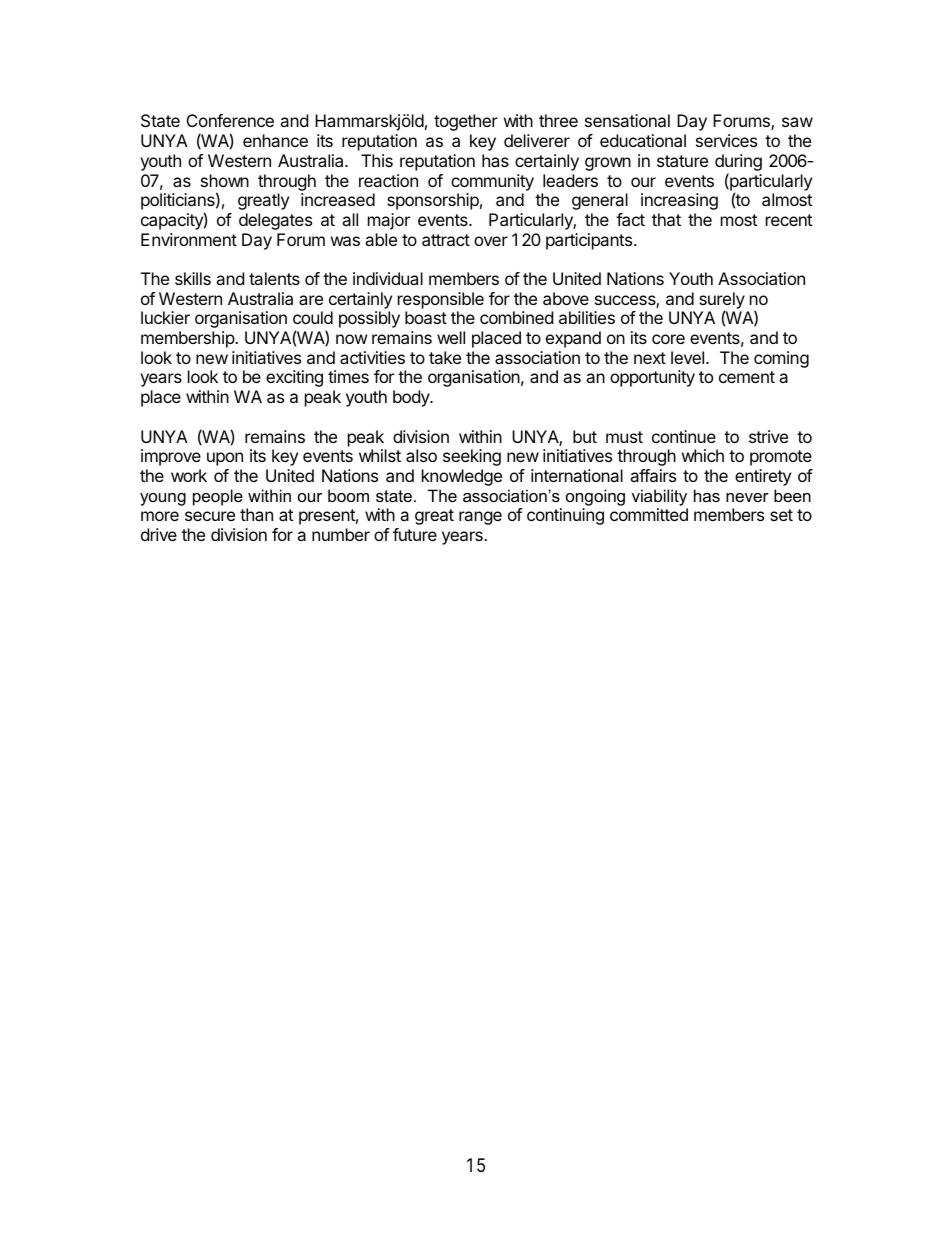 This image has width=952, height=1233. What do you see at coordinates (668, 339) in the image?
I see `core` at bounding box center [668, 339].
